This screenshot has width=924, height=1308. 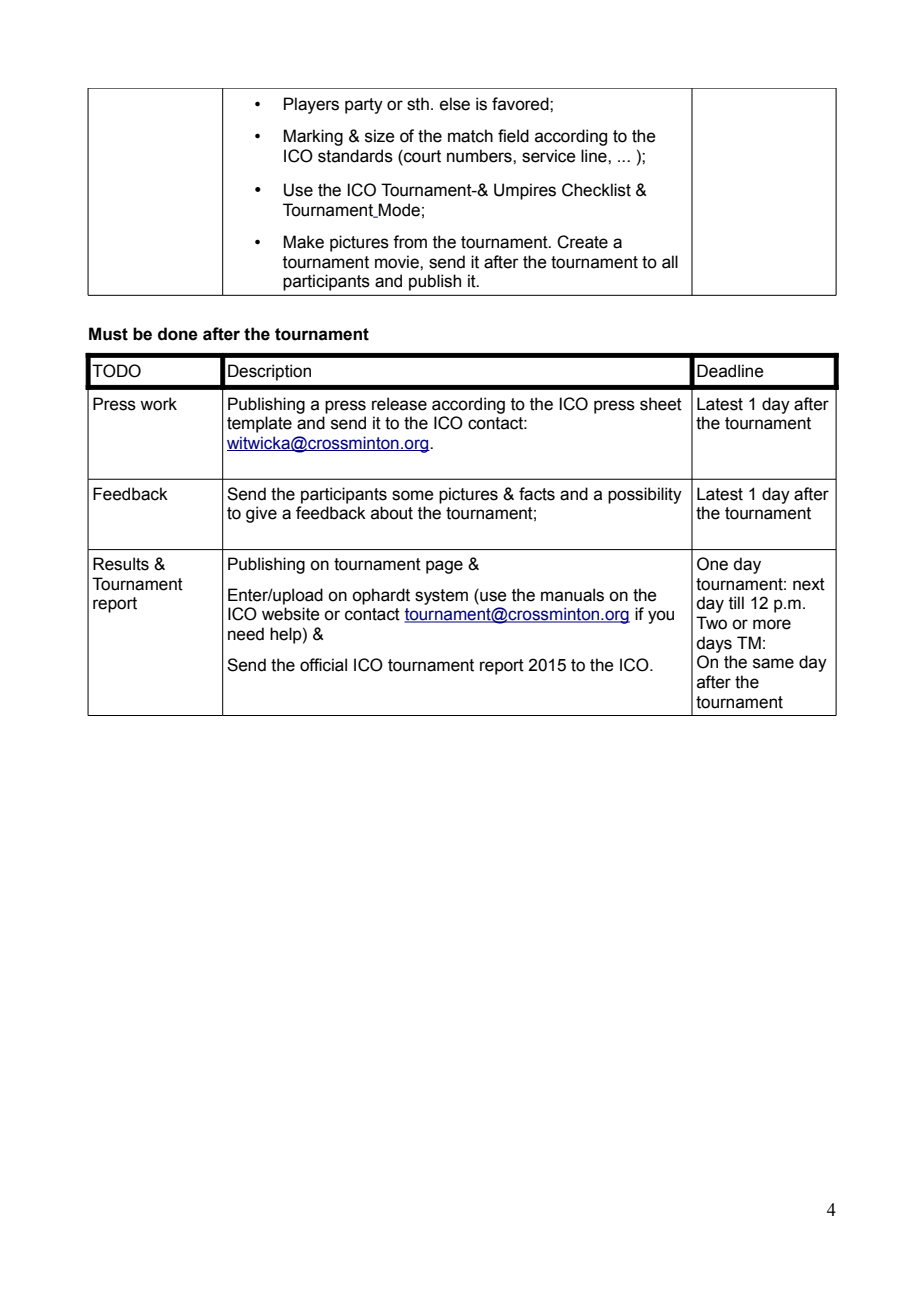 What do you see at coordinates (261, 514) in the screenshot?
I see `give` at bounding box center [261, 514].
